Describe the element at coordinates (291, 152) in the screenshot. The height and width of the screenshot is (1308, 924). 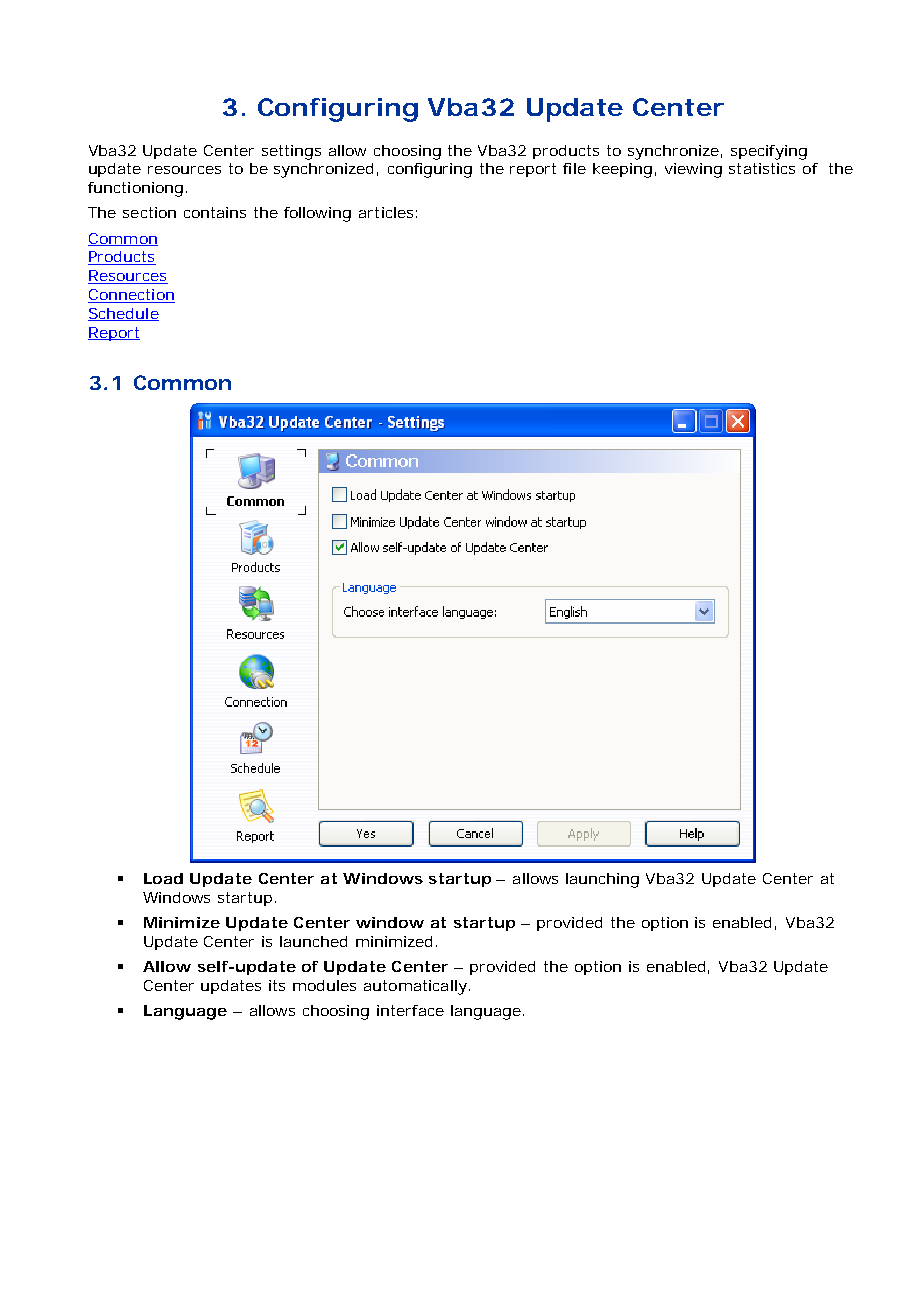
I see `settings` at that location.
